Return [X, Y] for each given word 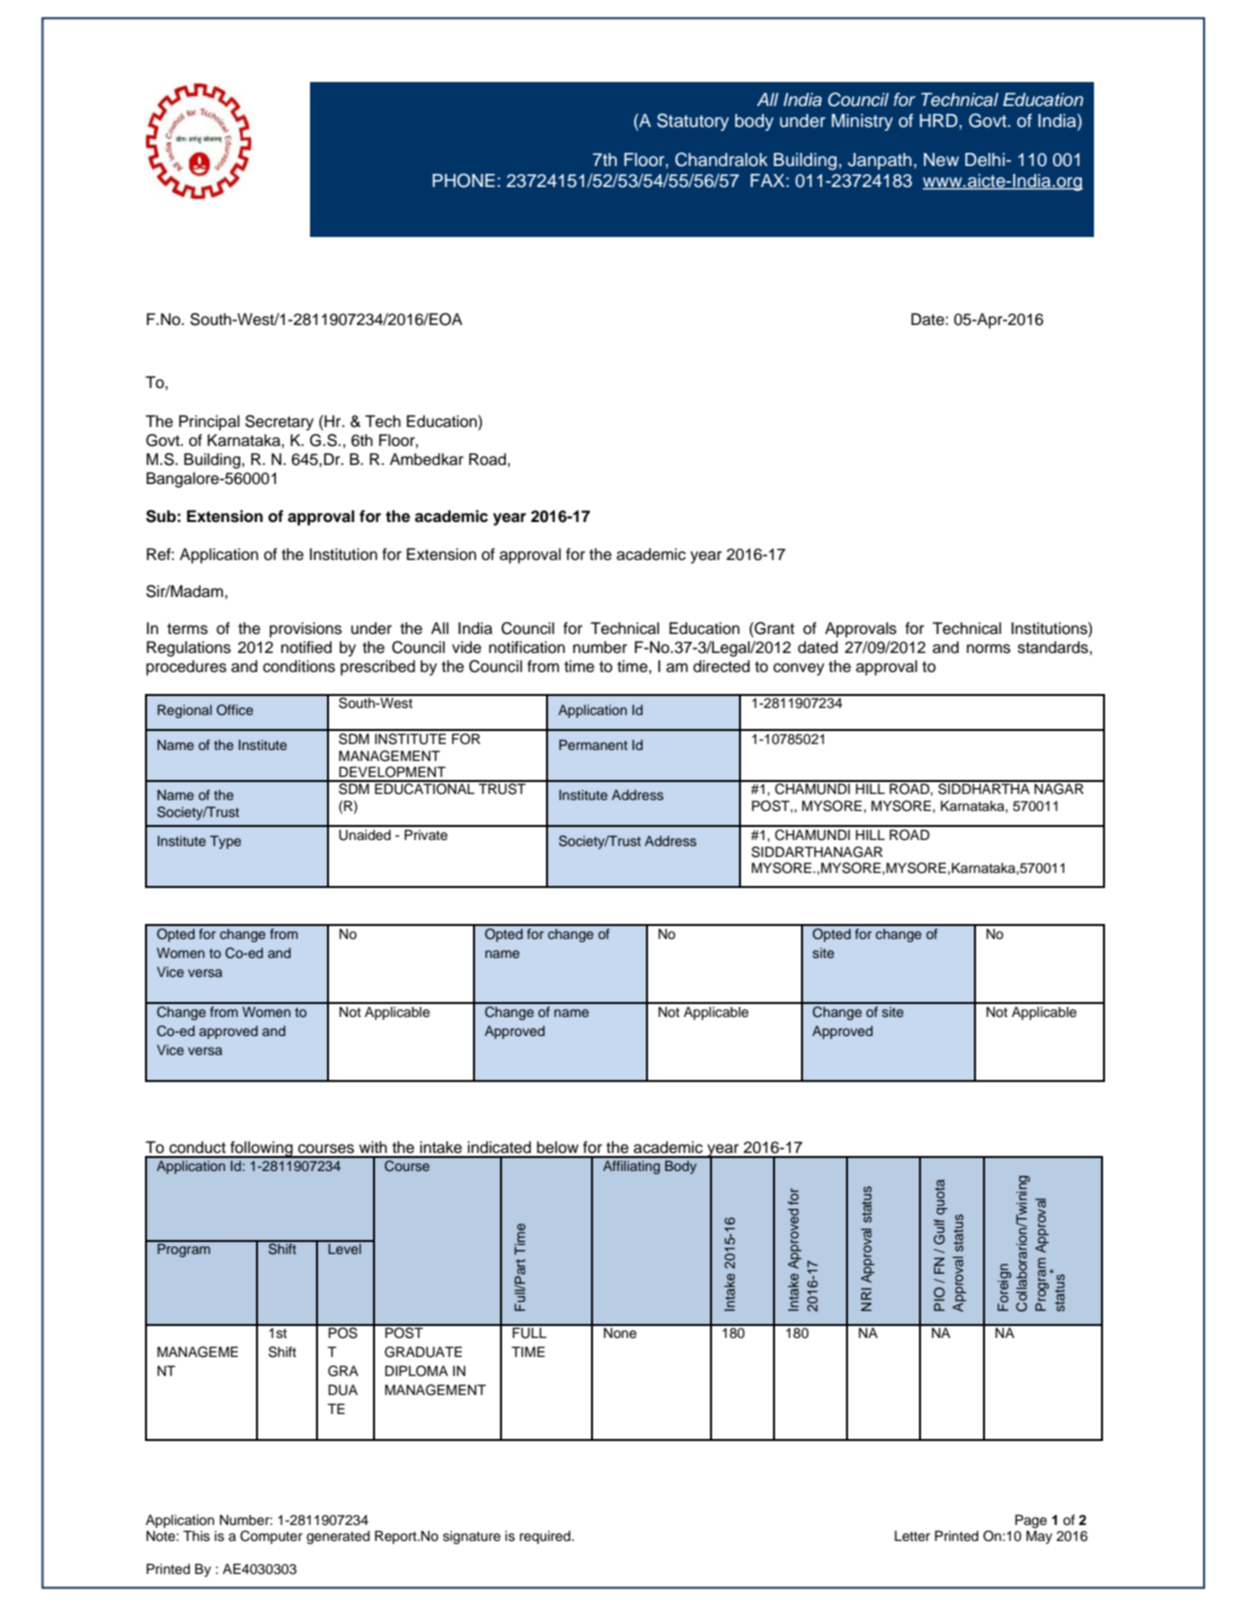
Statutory [693, 122]
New [941, 160]
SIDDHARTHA [984, 788]
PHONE [464, 180]
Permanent [593, 745]
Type [225, 842]
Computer [271, 1537]
